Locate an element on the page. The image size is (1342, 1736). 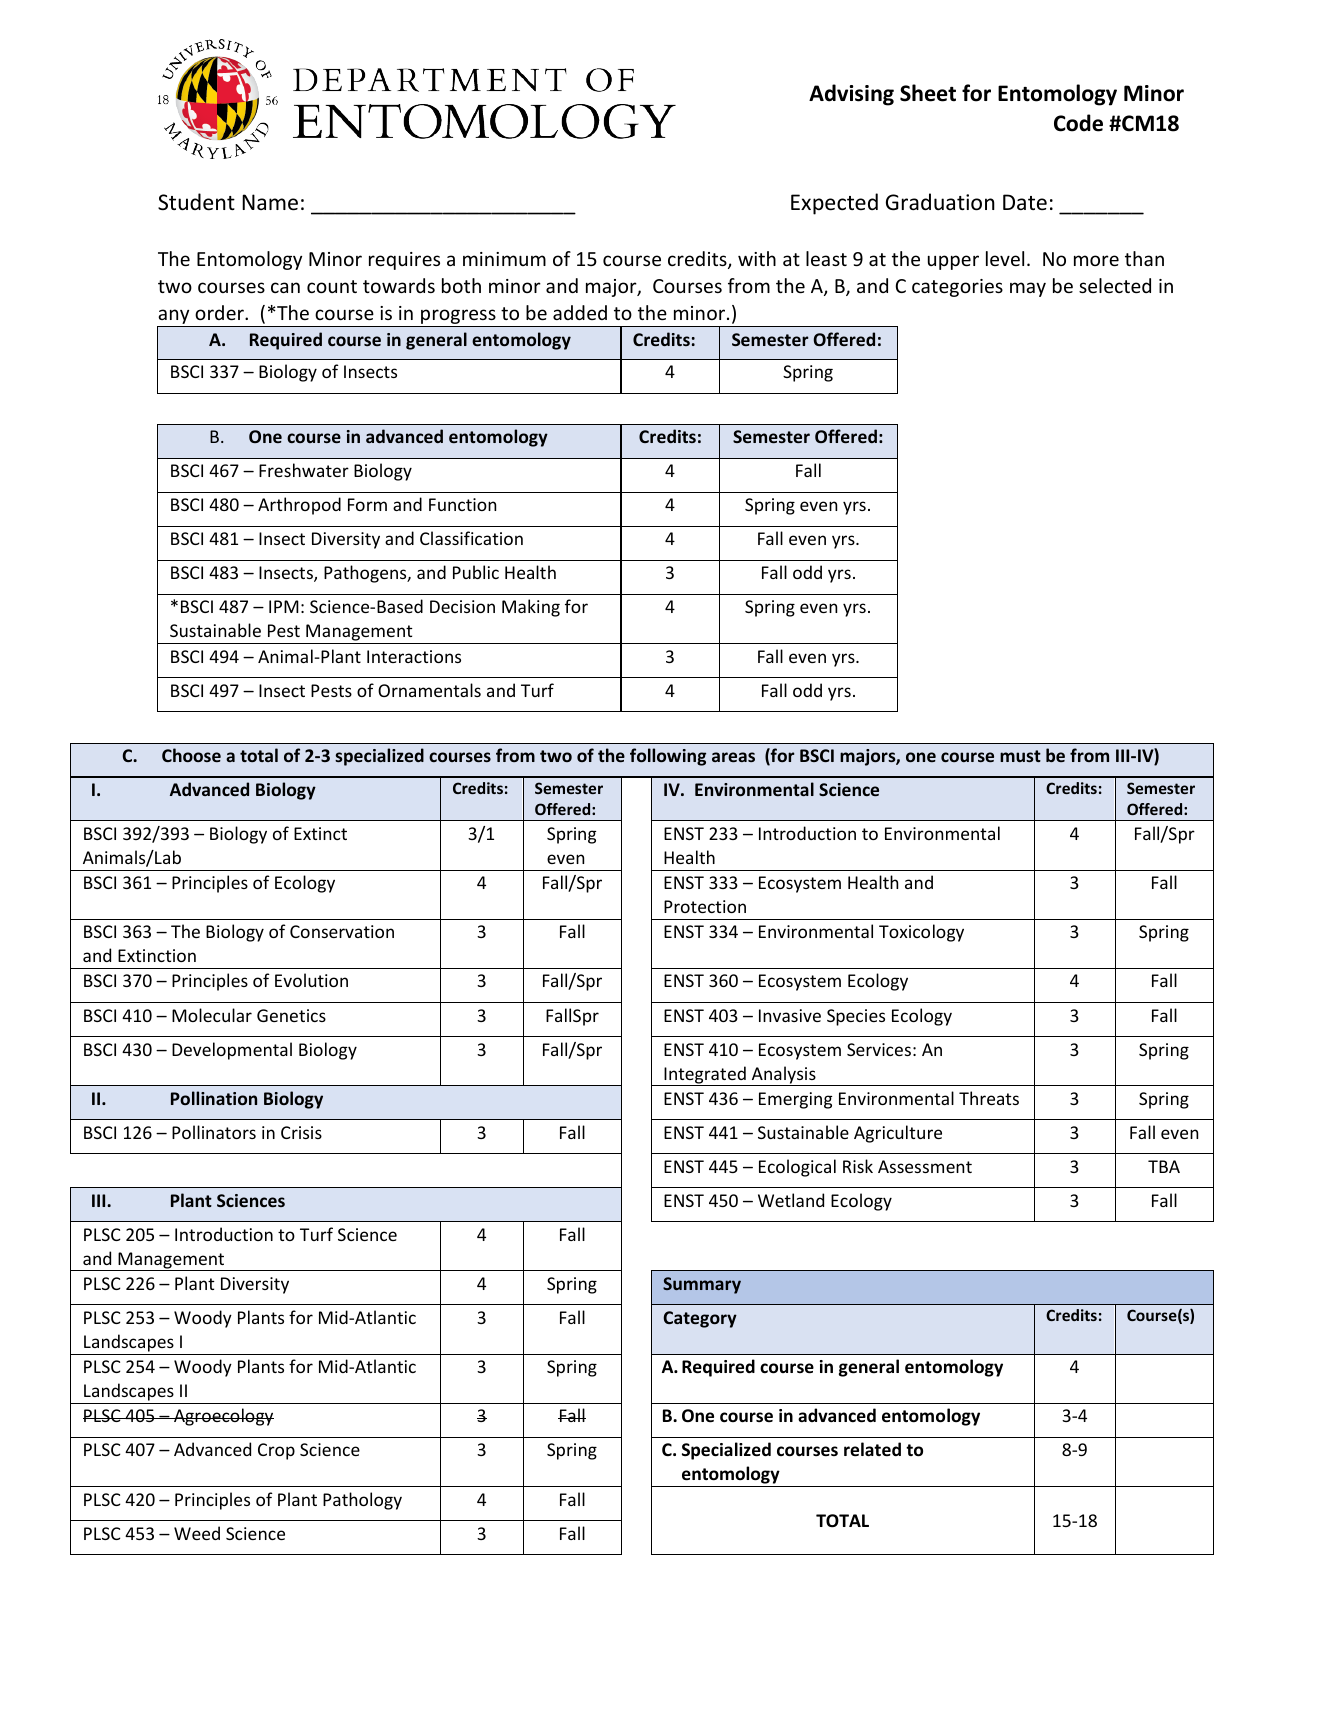
with is located at coordinates (757, 258).
